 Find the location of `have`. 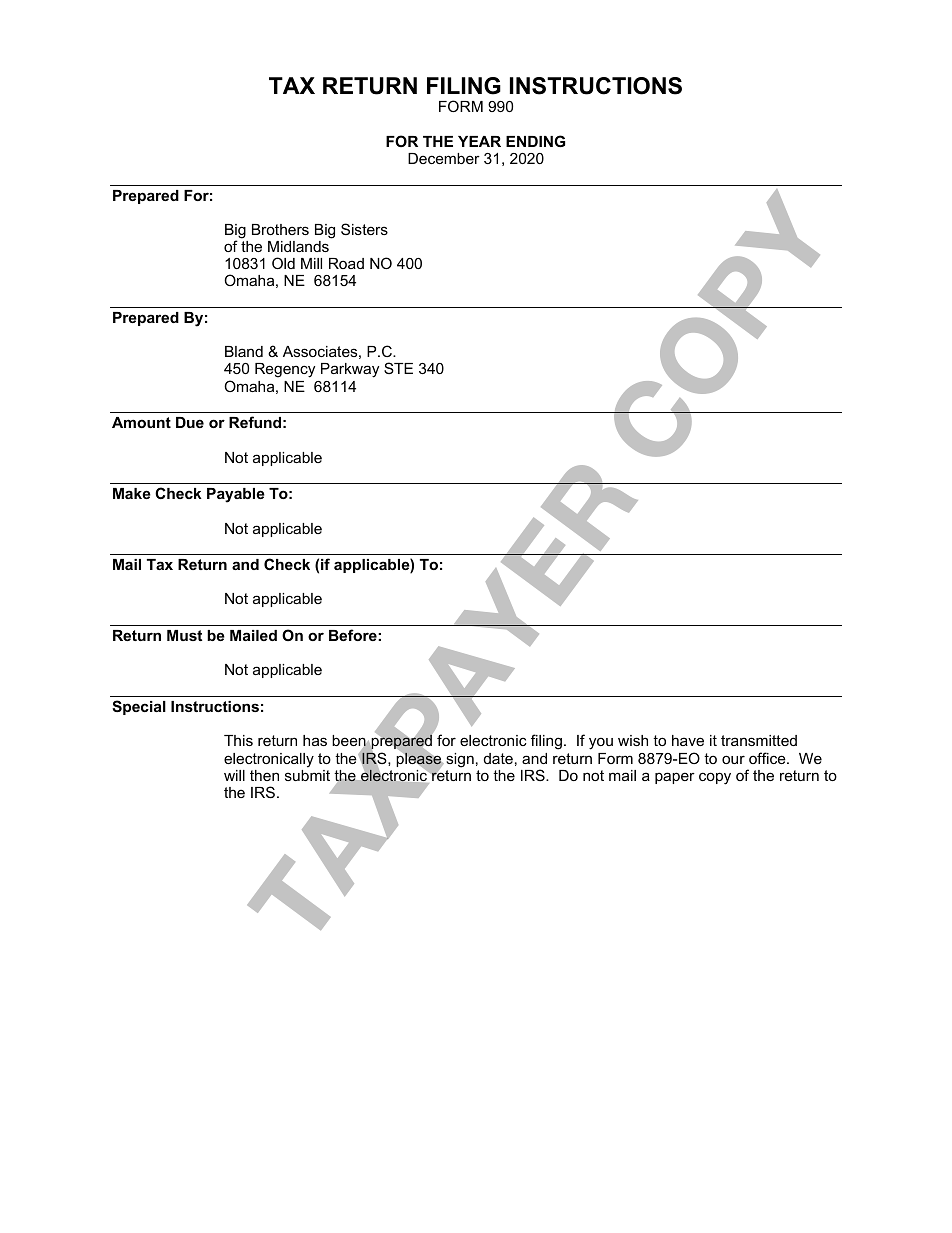

have is located at coordinates (688, 740).
